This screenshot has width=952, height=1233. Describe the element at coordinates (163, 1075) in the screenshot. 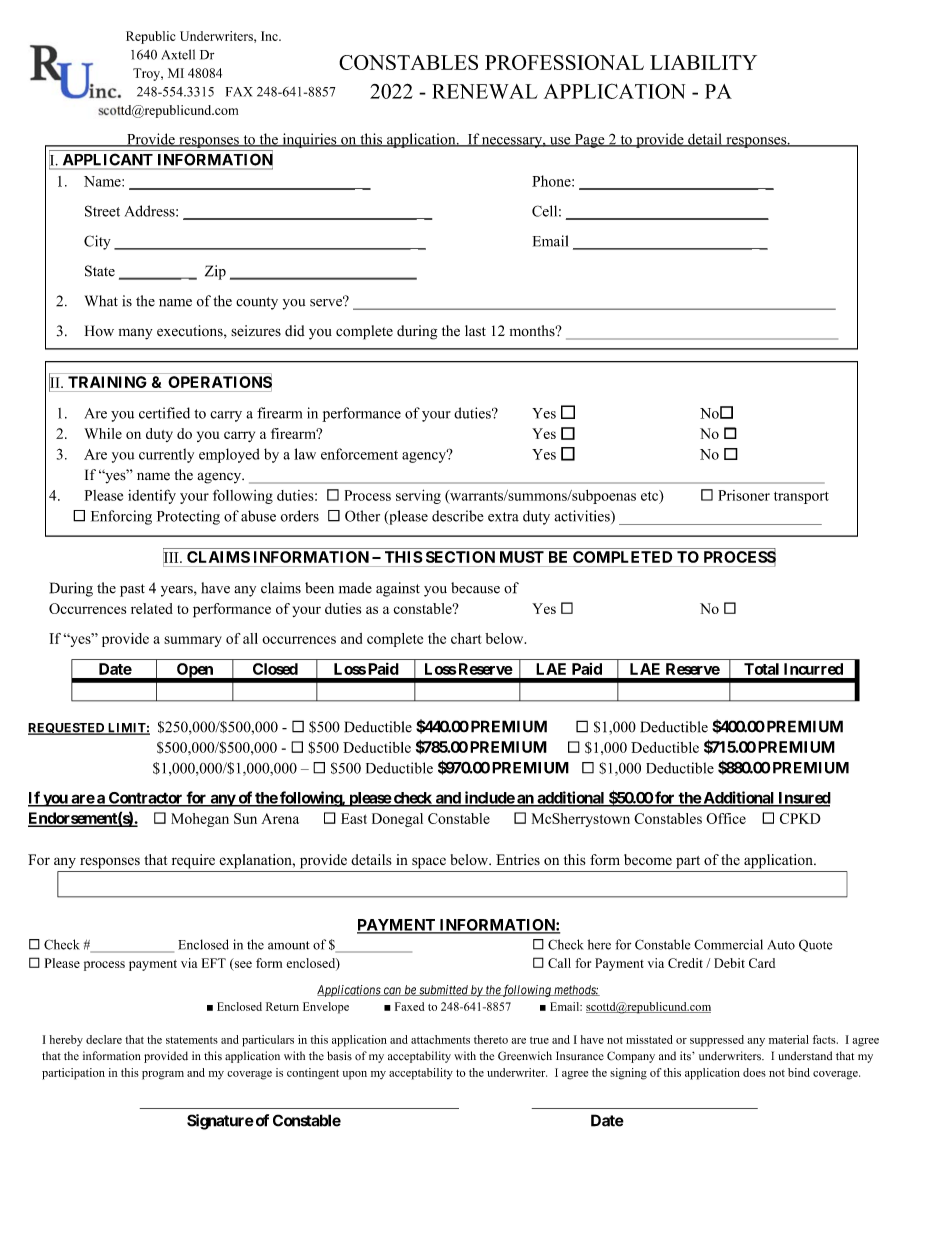

I see `program` at that location.
